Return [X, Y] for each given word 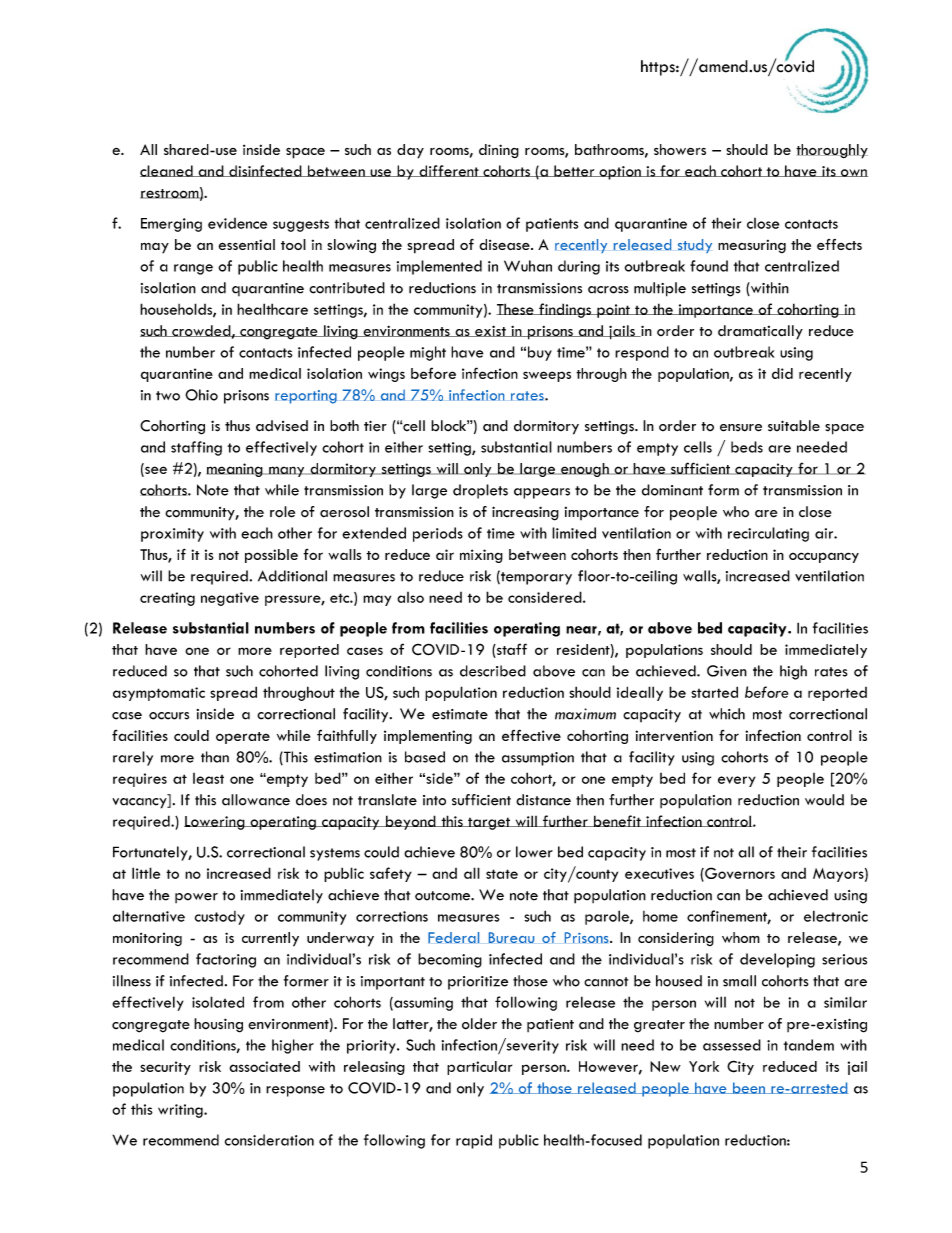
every [737, 781]
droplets [480, 491]
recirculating [768, 534]
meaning [236, 470]
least [208, 778]
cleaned [167, 171]
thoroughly [832, 151]
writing [181, 1111]
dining [499, 151]
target [489, 823]
